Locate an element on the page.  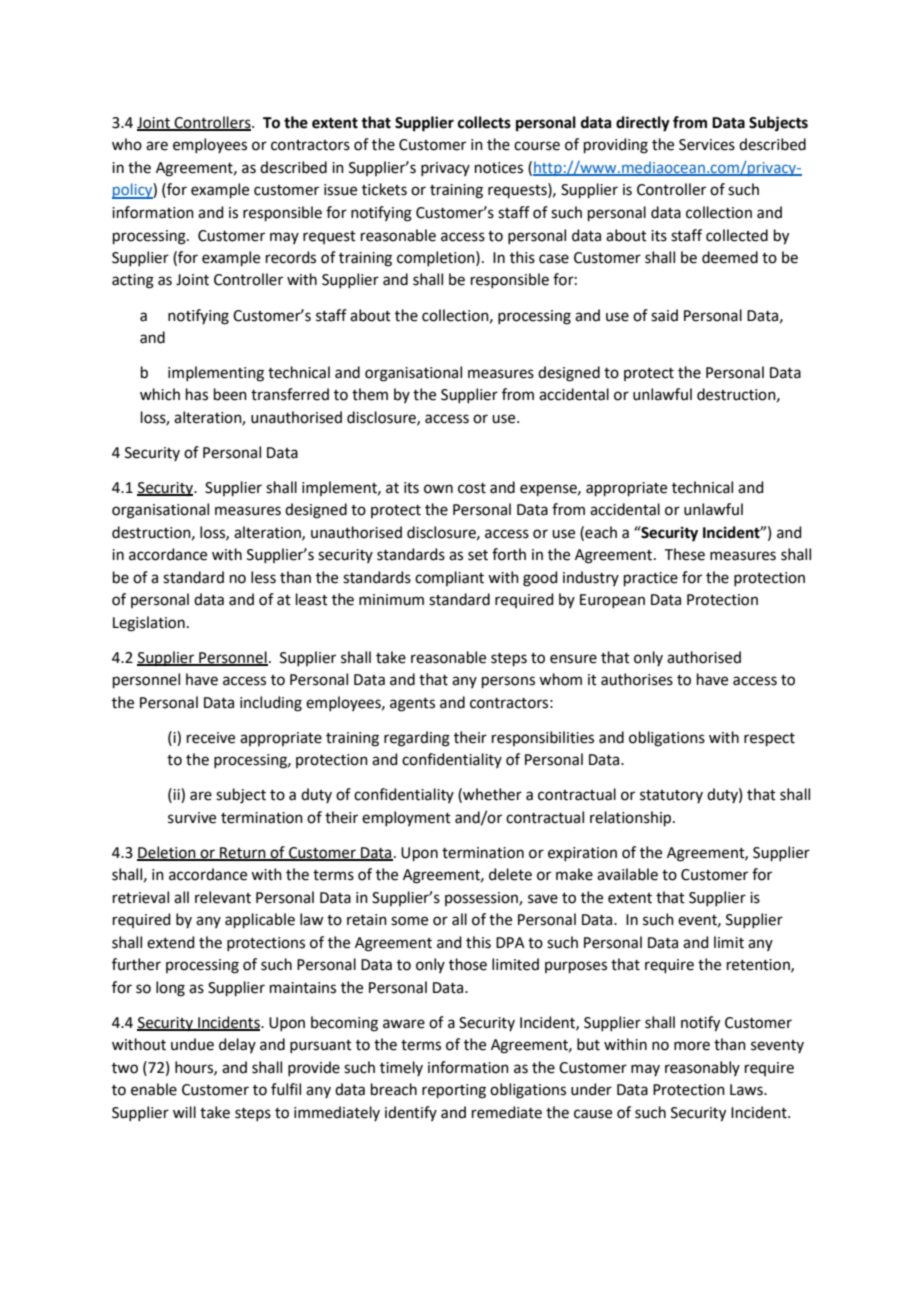
practice is located at coordinates (651, 579).
